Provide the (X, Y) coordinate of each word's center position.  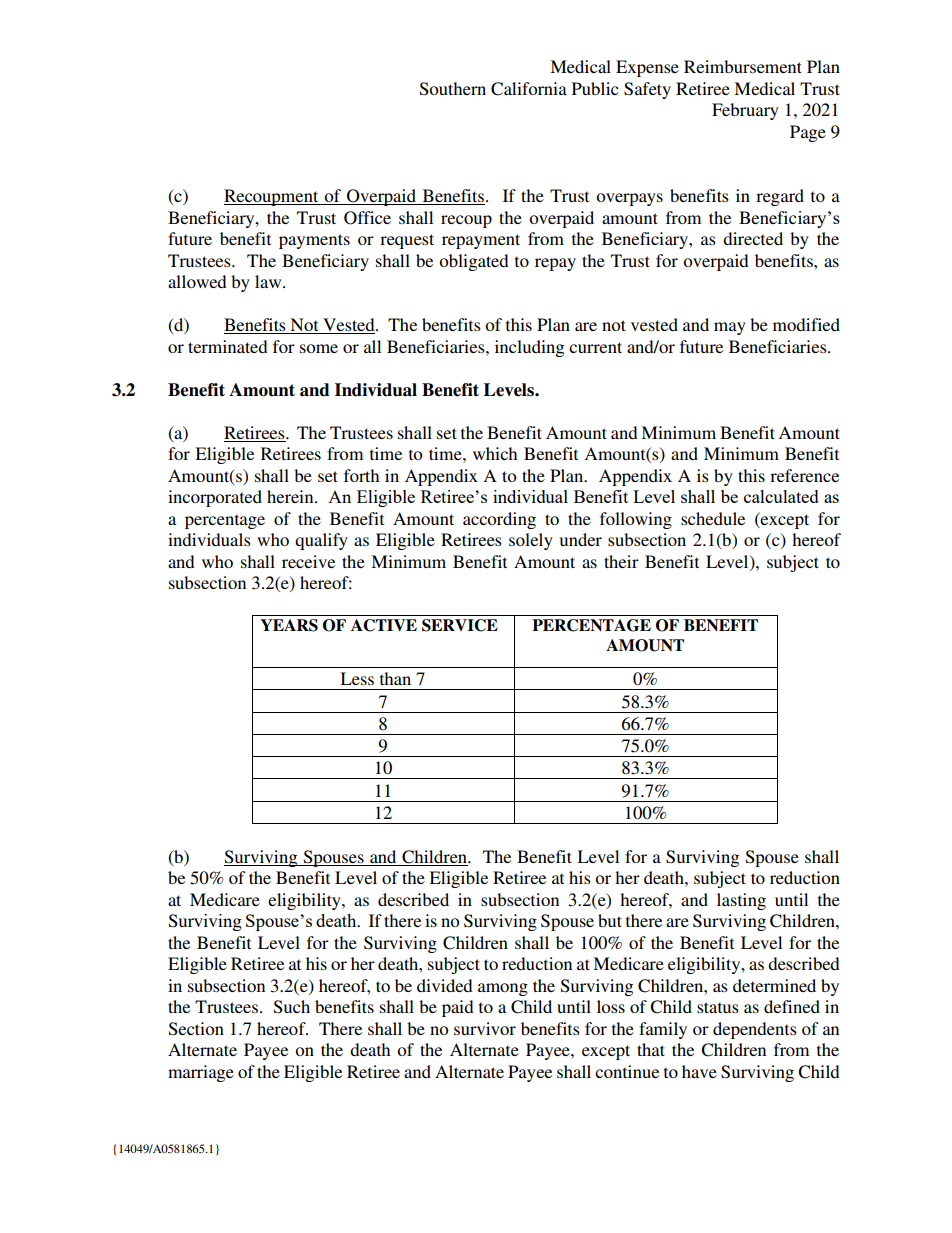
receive (308, 561)
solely (531, 541)
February (745, 111)
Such (292, 1007)
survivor (485, 1028)
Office (367, 218)
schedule (713, 518)
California (529, 89)
